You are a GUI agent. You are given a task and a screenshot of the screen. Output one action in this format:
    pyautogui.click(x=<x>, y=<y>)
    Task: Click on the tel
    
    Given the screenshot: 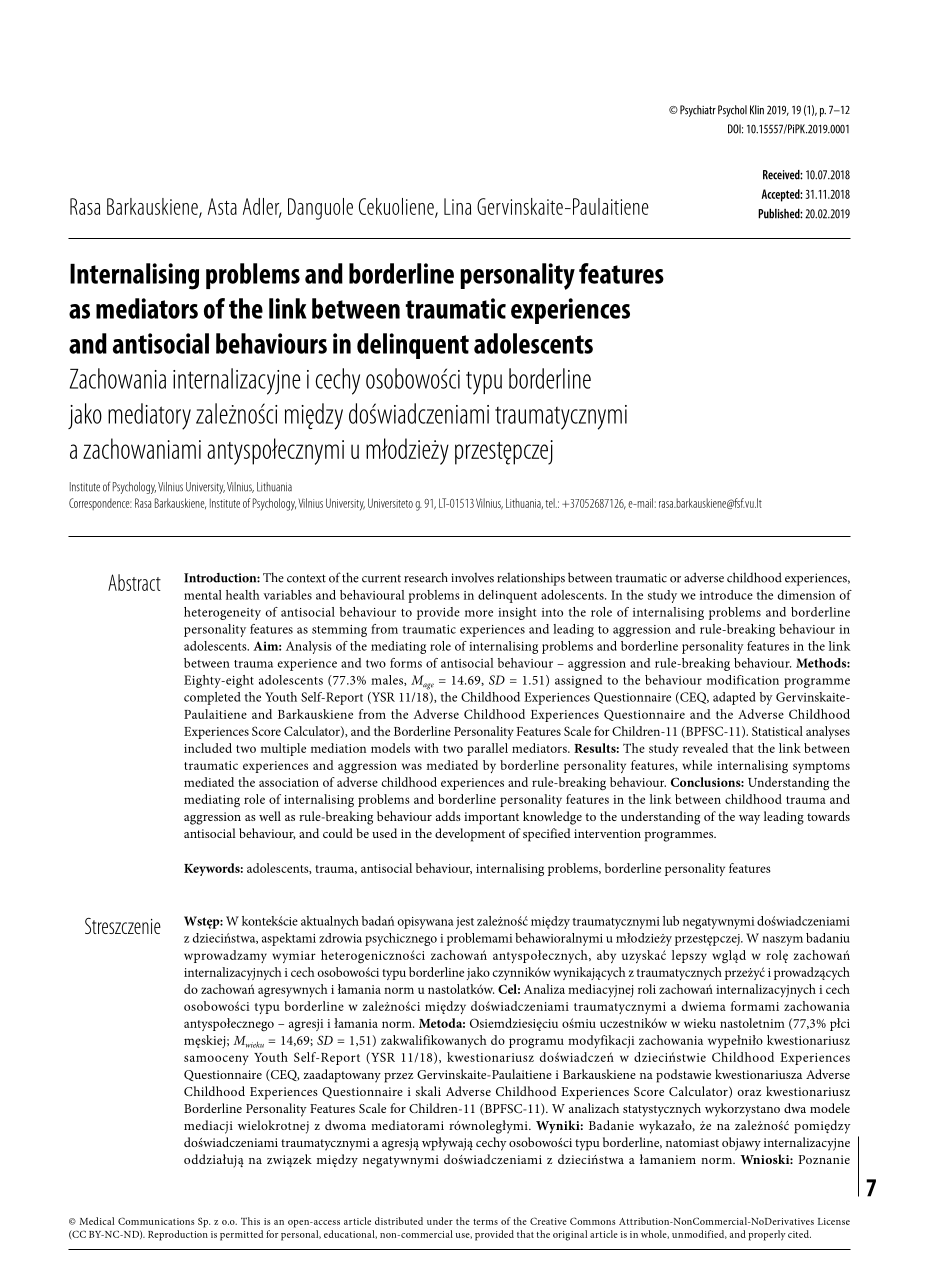 What is the action you would take?
    pyautogui.click(x=551, y=503)
